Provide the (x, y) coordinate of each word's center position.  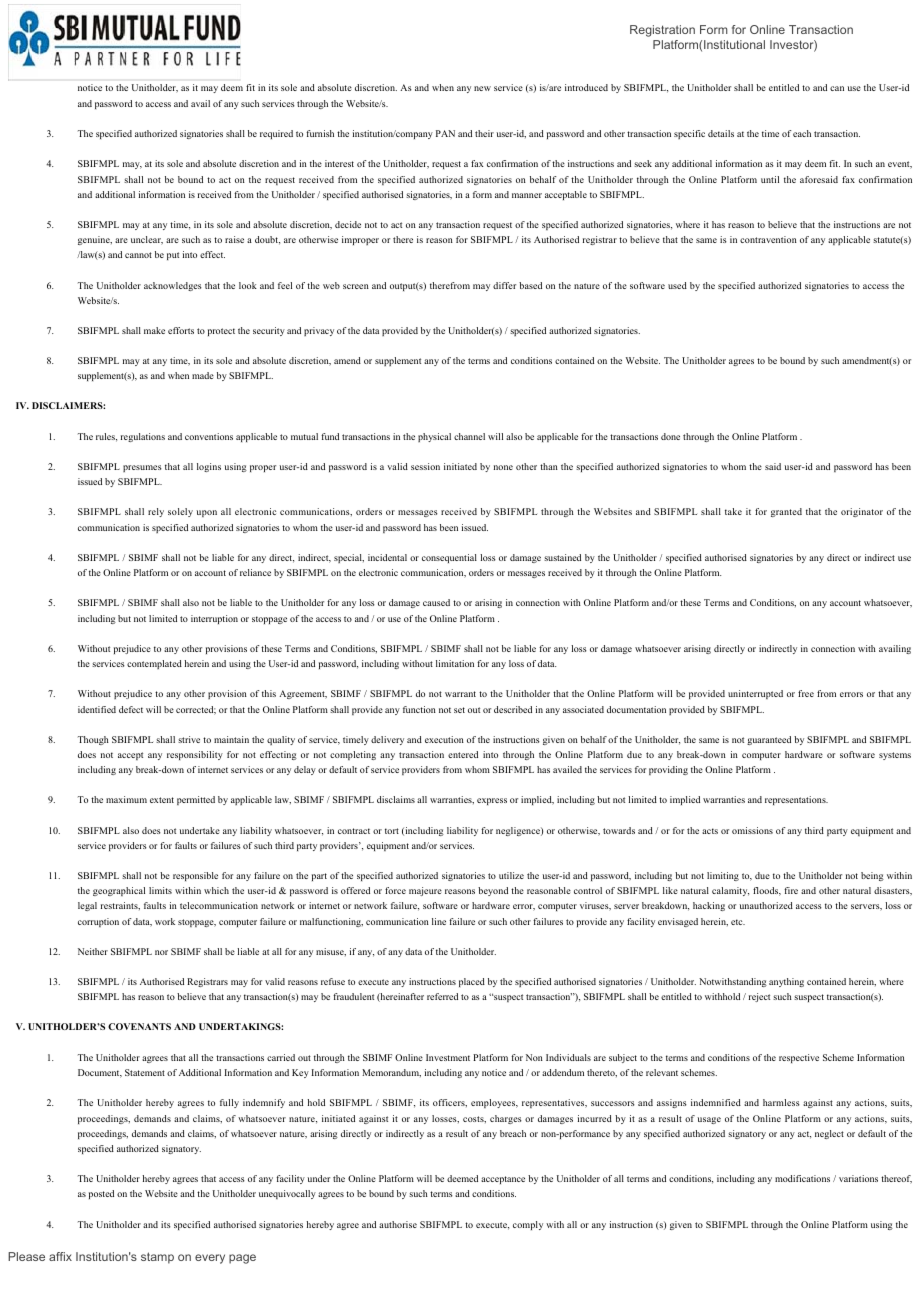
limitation (455, 663)
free (806, 693)
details (721, 133)
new (482, 88)
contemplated (154, 664)
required (276, 134)
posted (101, 1194)
